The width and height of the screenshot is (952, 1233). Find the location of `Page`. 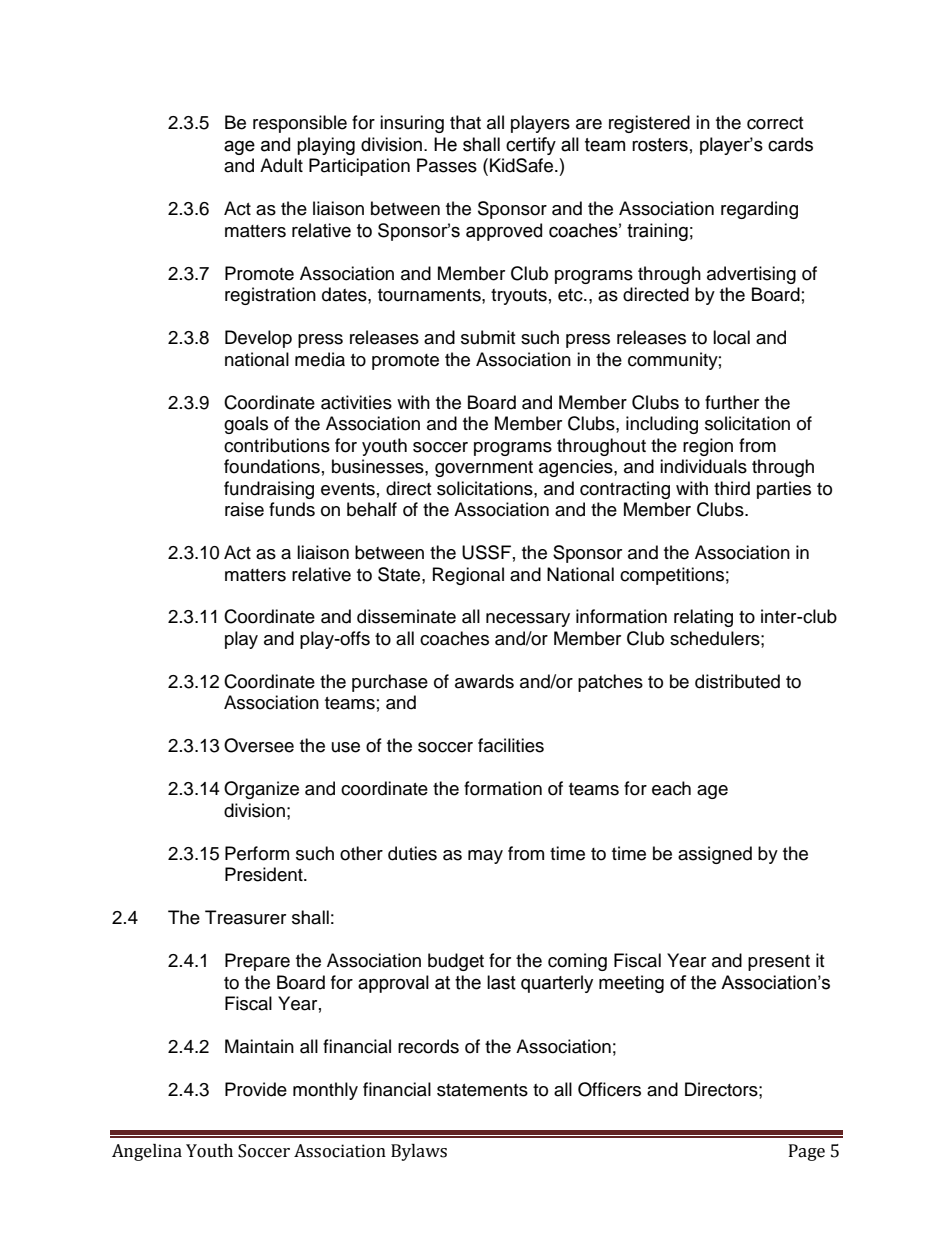

Page is located at coordinates (807, 1152).
